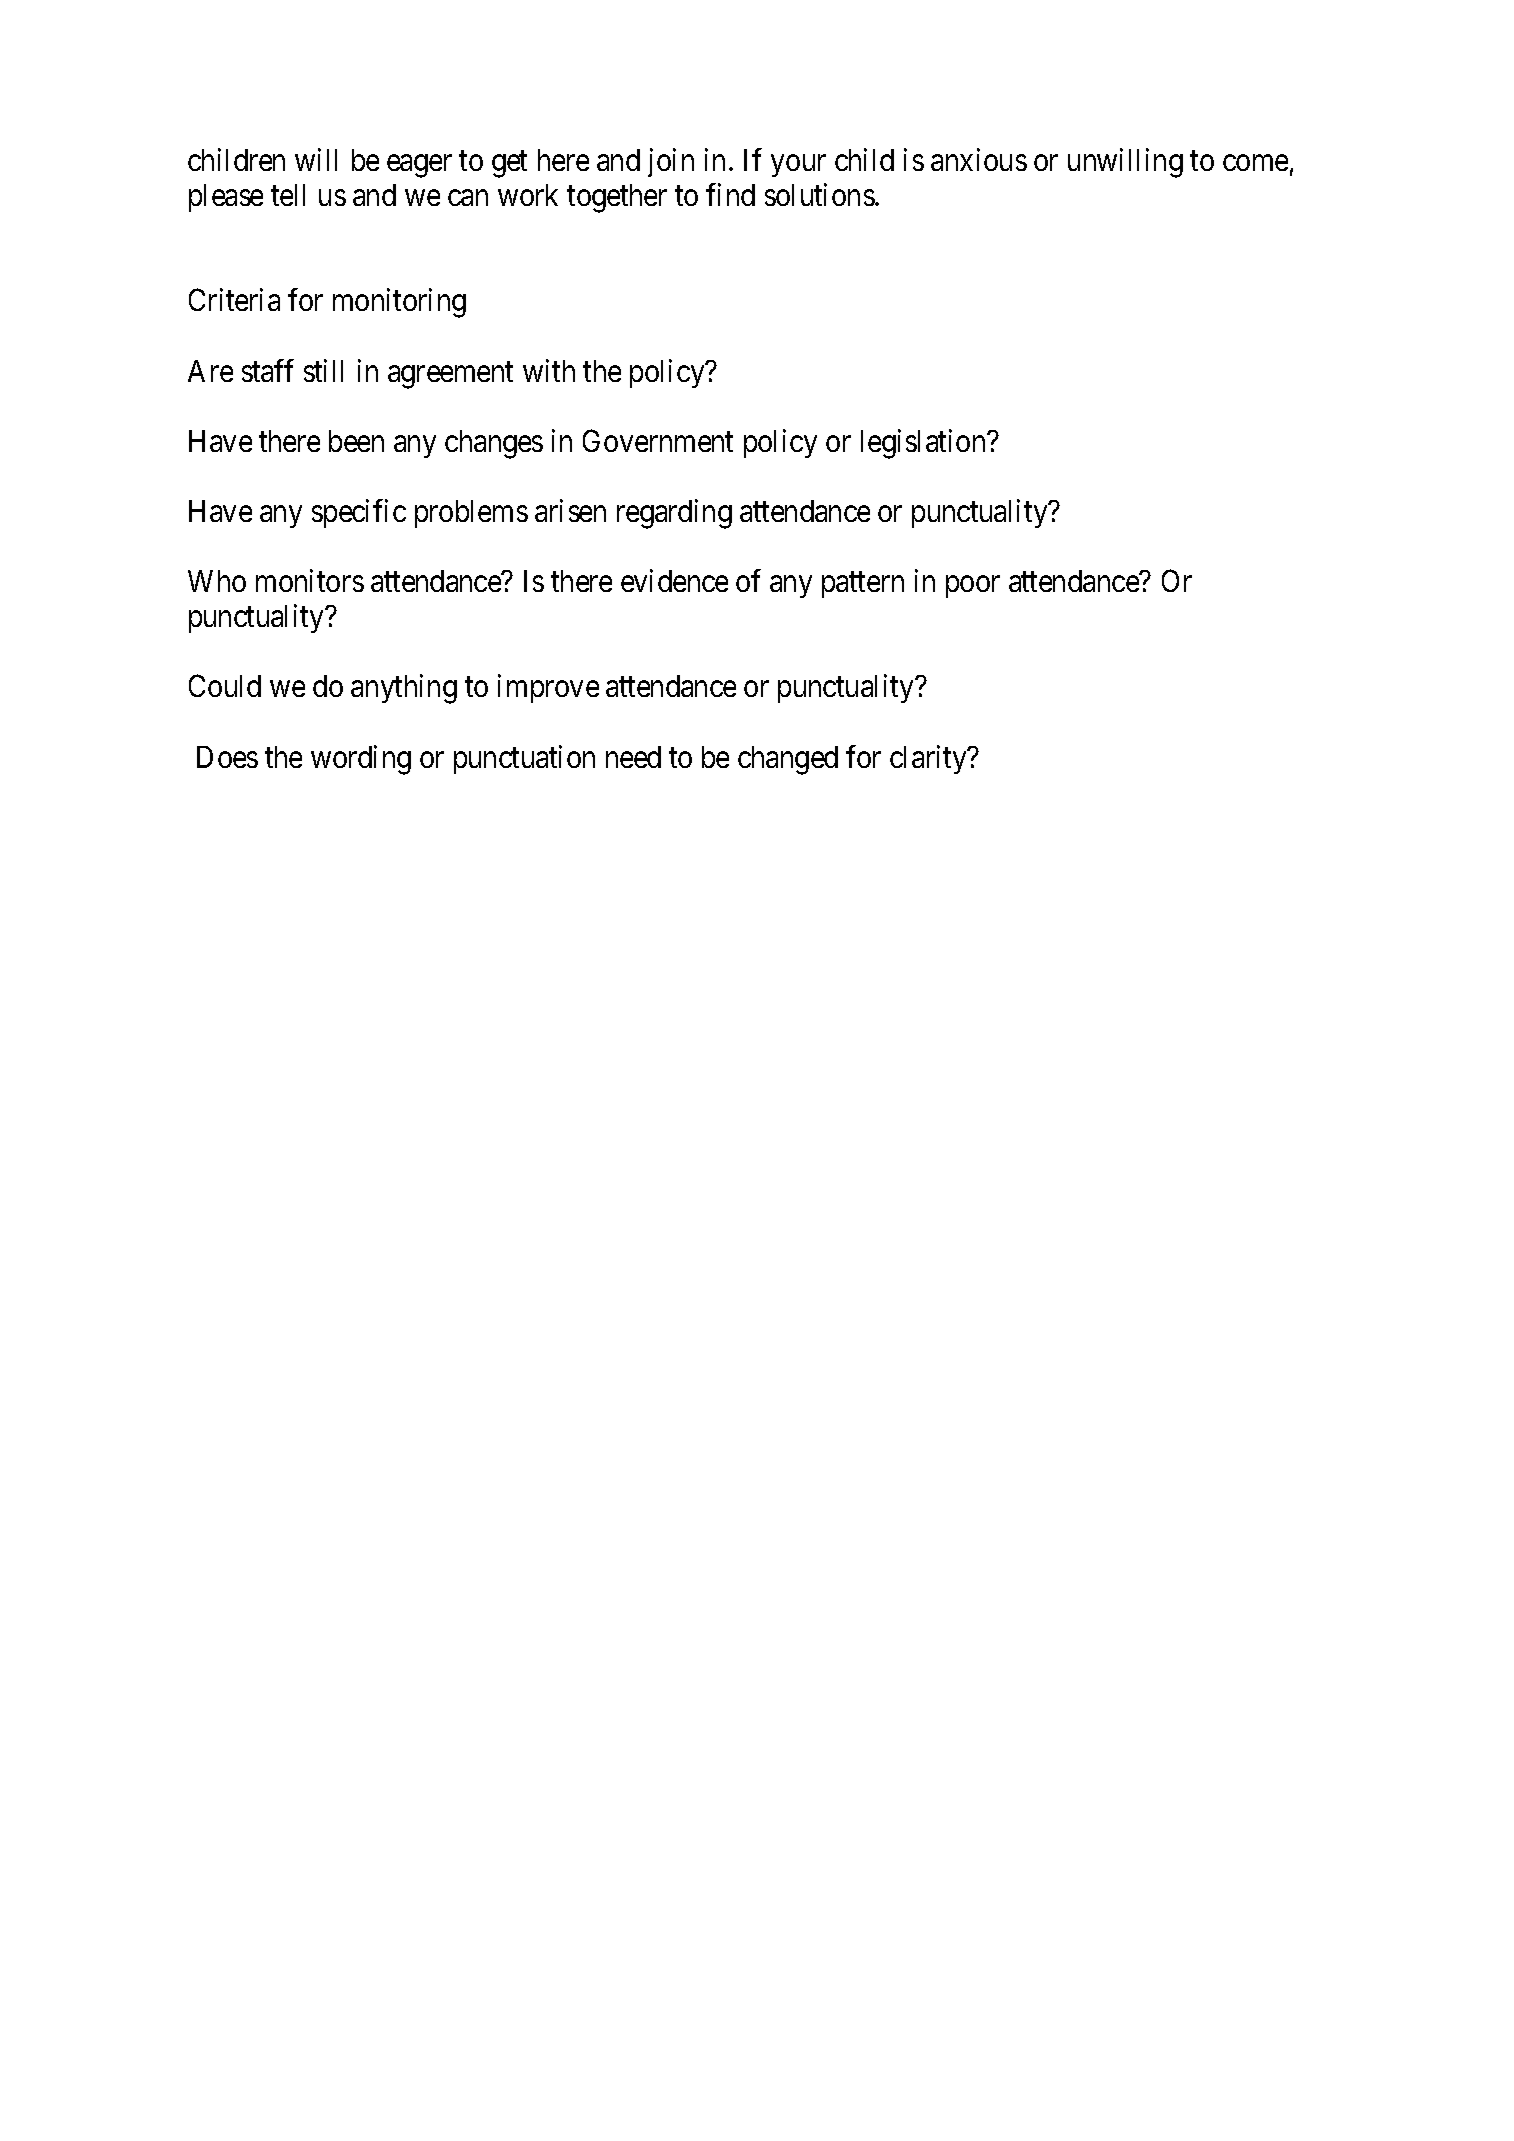 This page has width=1514, height=2141. What do you see at coordinates (730, 194) in the page?
I see `find` at bounding box center [730, 194].
